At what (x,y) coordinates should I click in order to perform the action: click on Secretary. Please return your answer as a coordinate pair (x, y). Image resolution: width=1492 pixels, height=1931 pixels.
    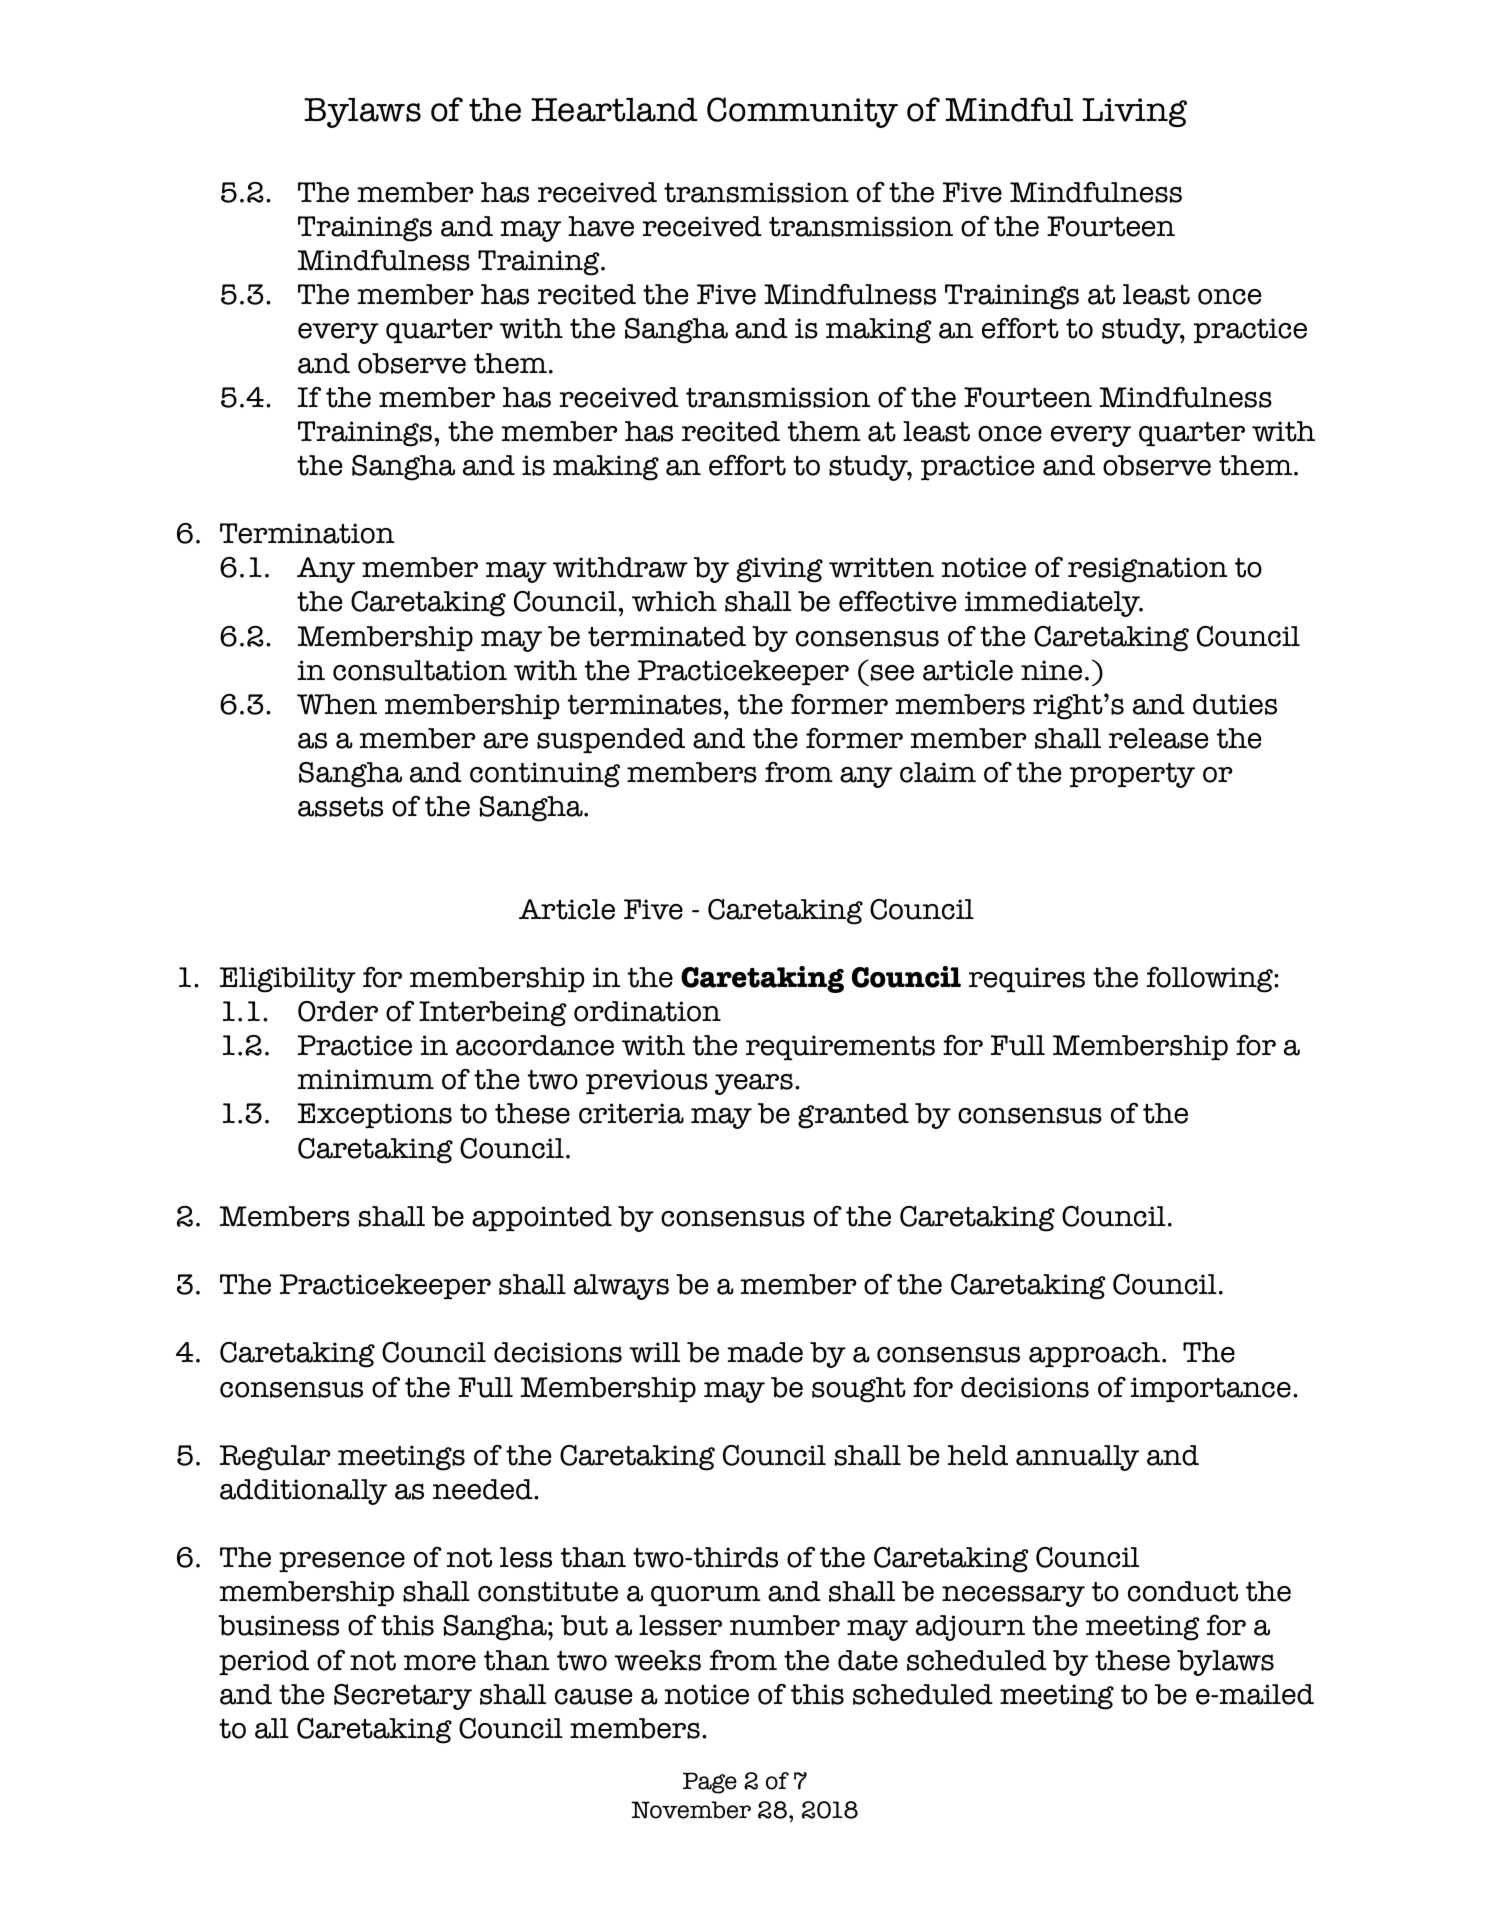
    Looking at the image, I should click on (403, 1697).
